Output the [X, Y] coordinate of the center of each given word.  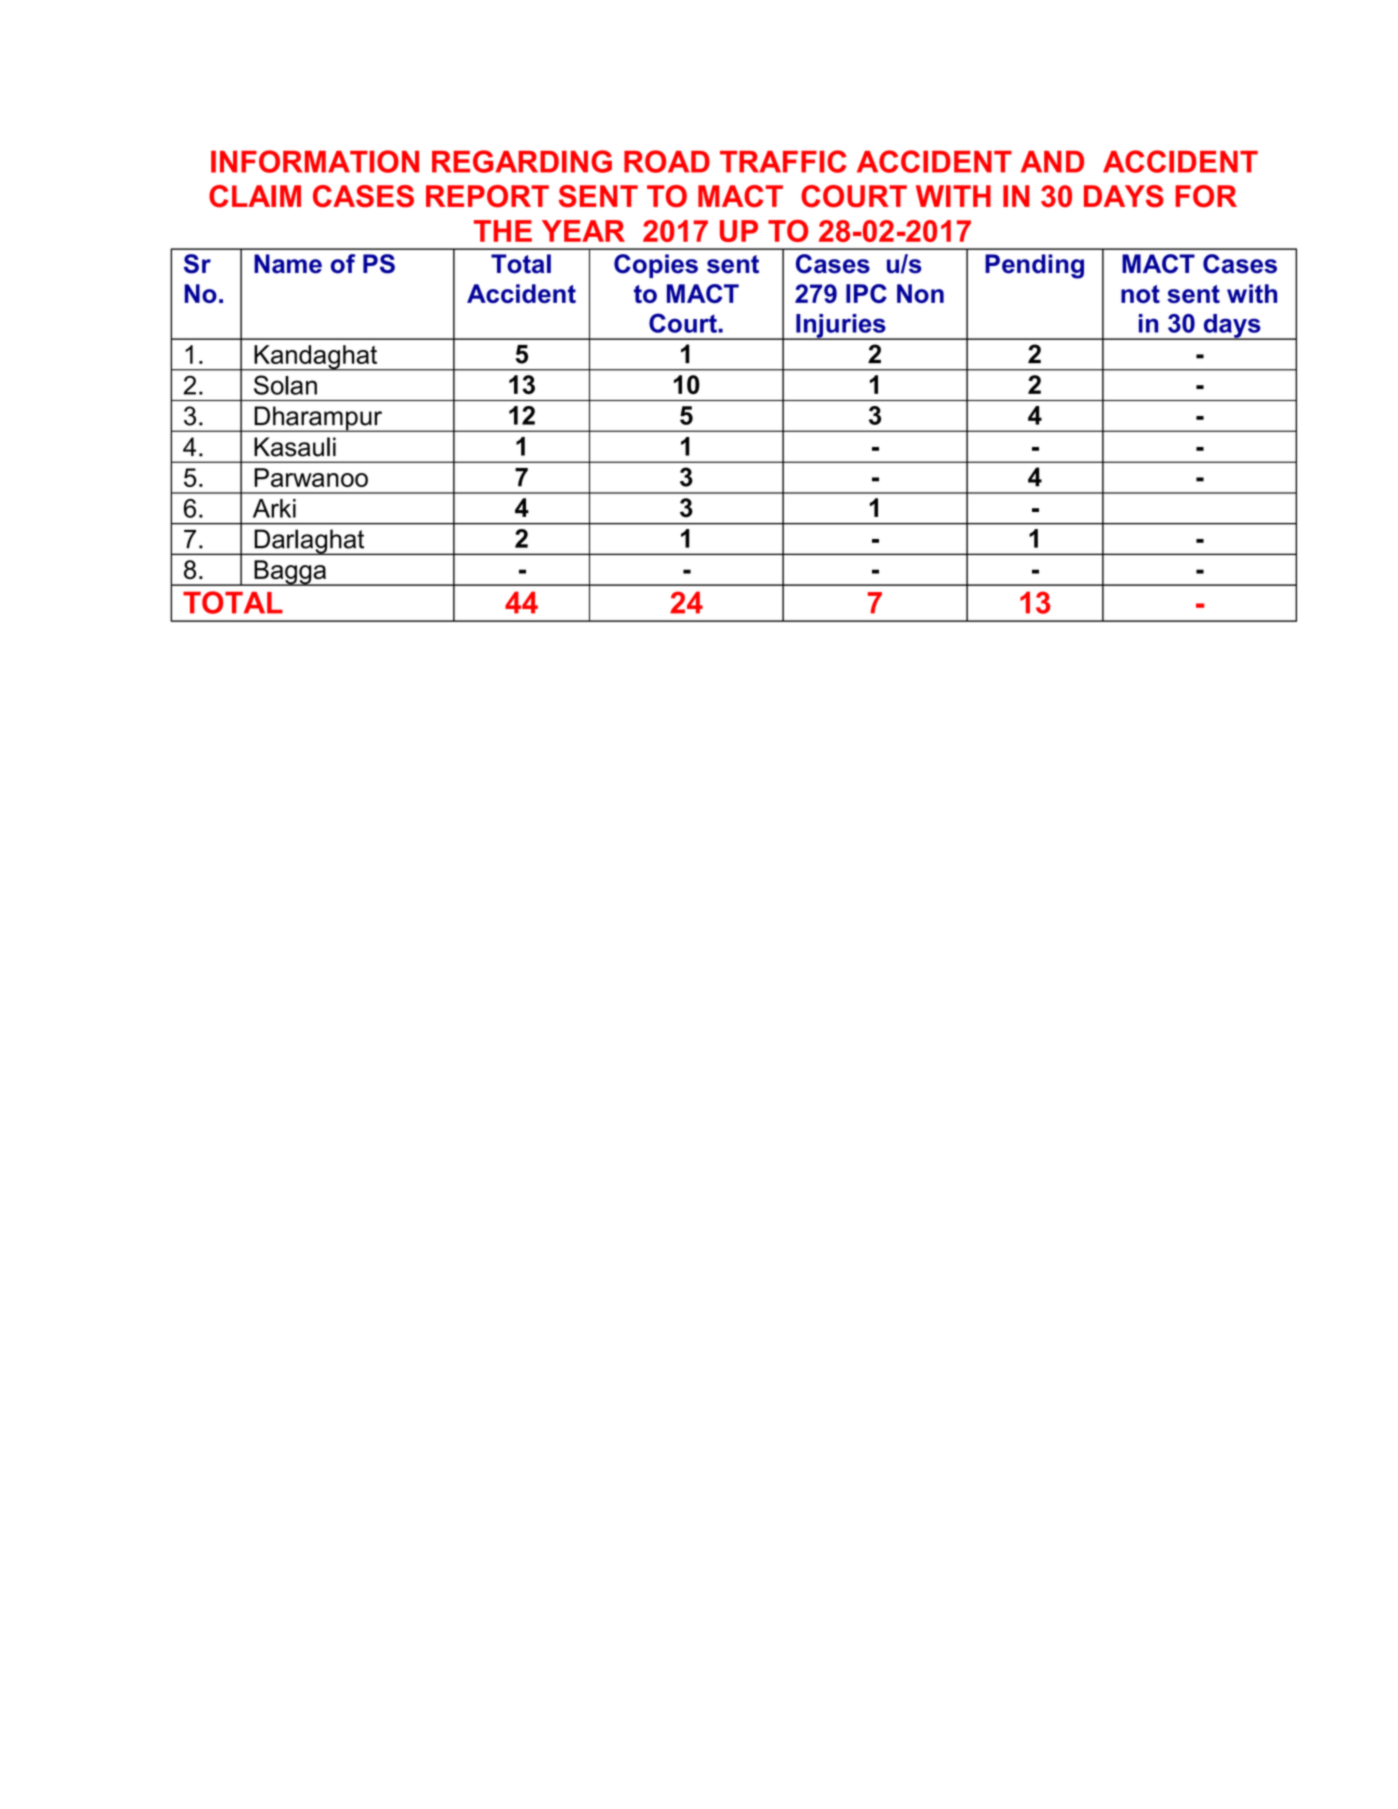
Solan [285, 385]
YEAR [583, 231]
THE [503, 231]
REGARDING [522, 161]
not [1140, 294]
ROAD [667, 161]
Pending [1034, 266]
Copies [656, 266]
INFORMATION [315, 161]
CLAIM [255, 196]
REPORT [487, 196]
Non [920, 293]
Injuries [841, 327]
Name [288, 264]
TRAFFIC [783, 161]
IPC [866, 293]
